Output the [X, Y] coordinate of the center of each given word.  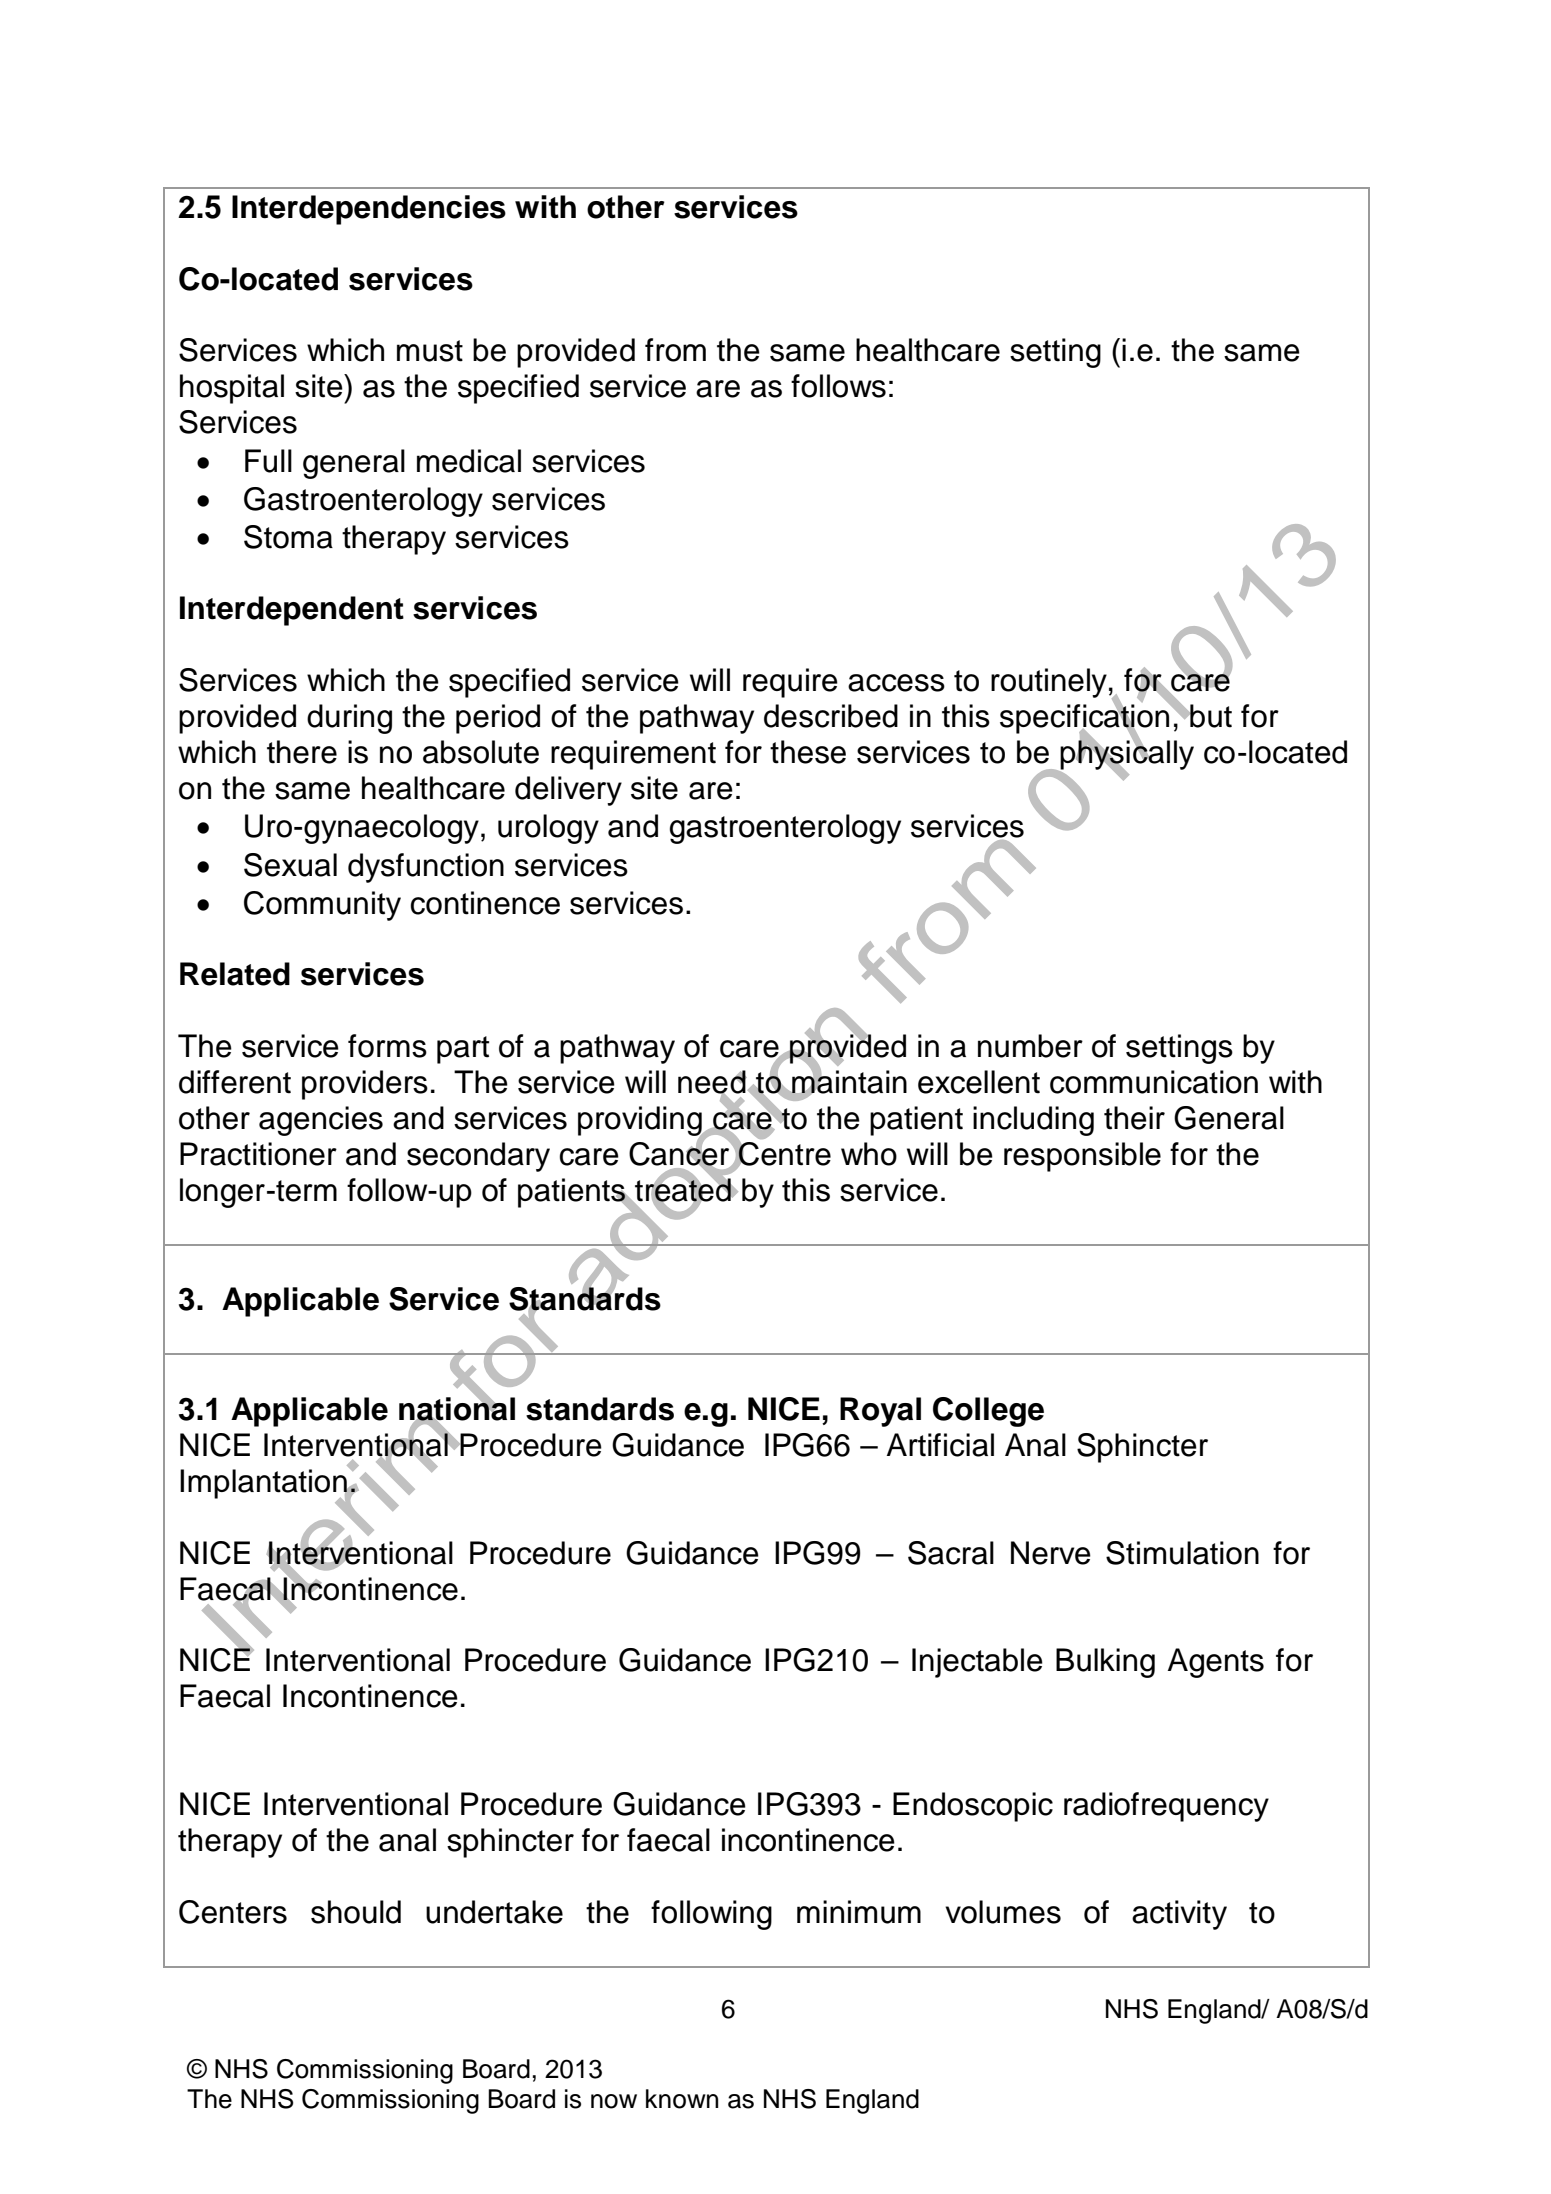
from [675, 350]
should [356, 1912]
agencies [321, 1121]
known [682, 2099]
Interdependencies [369, 210]
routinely [1049, 683]
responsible [1082, 1157]
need [712, 1083]
